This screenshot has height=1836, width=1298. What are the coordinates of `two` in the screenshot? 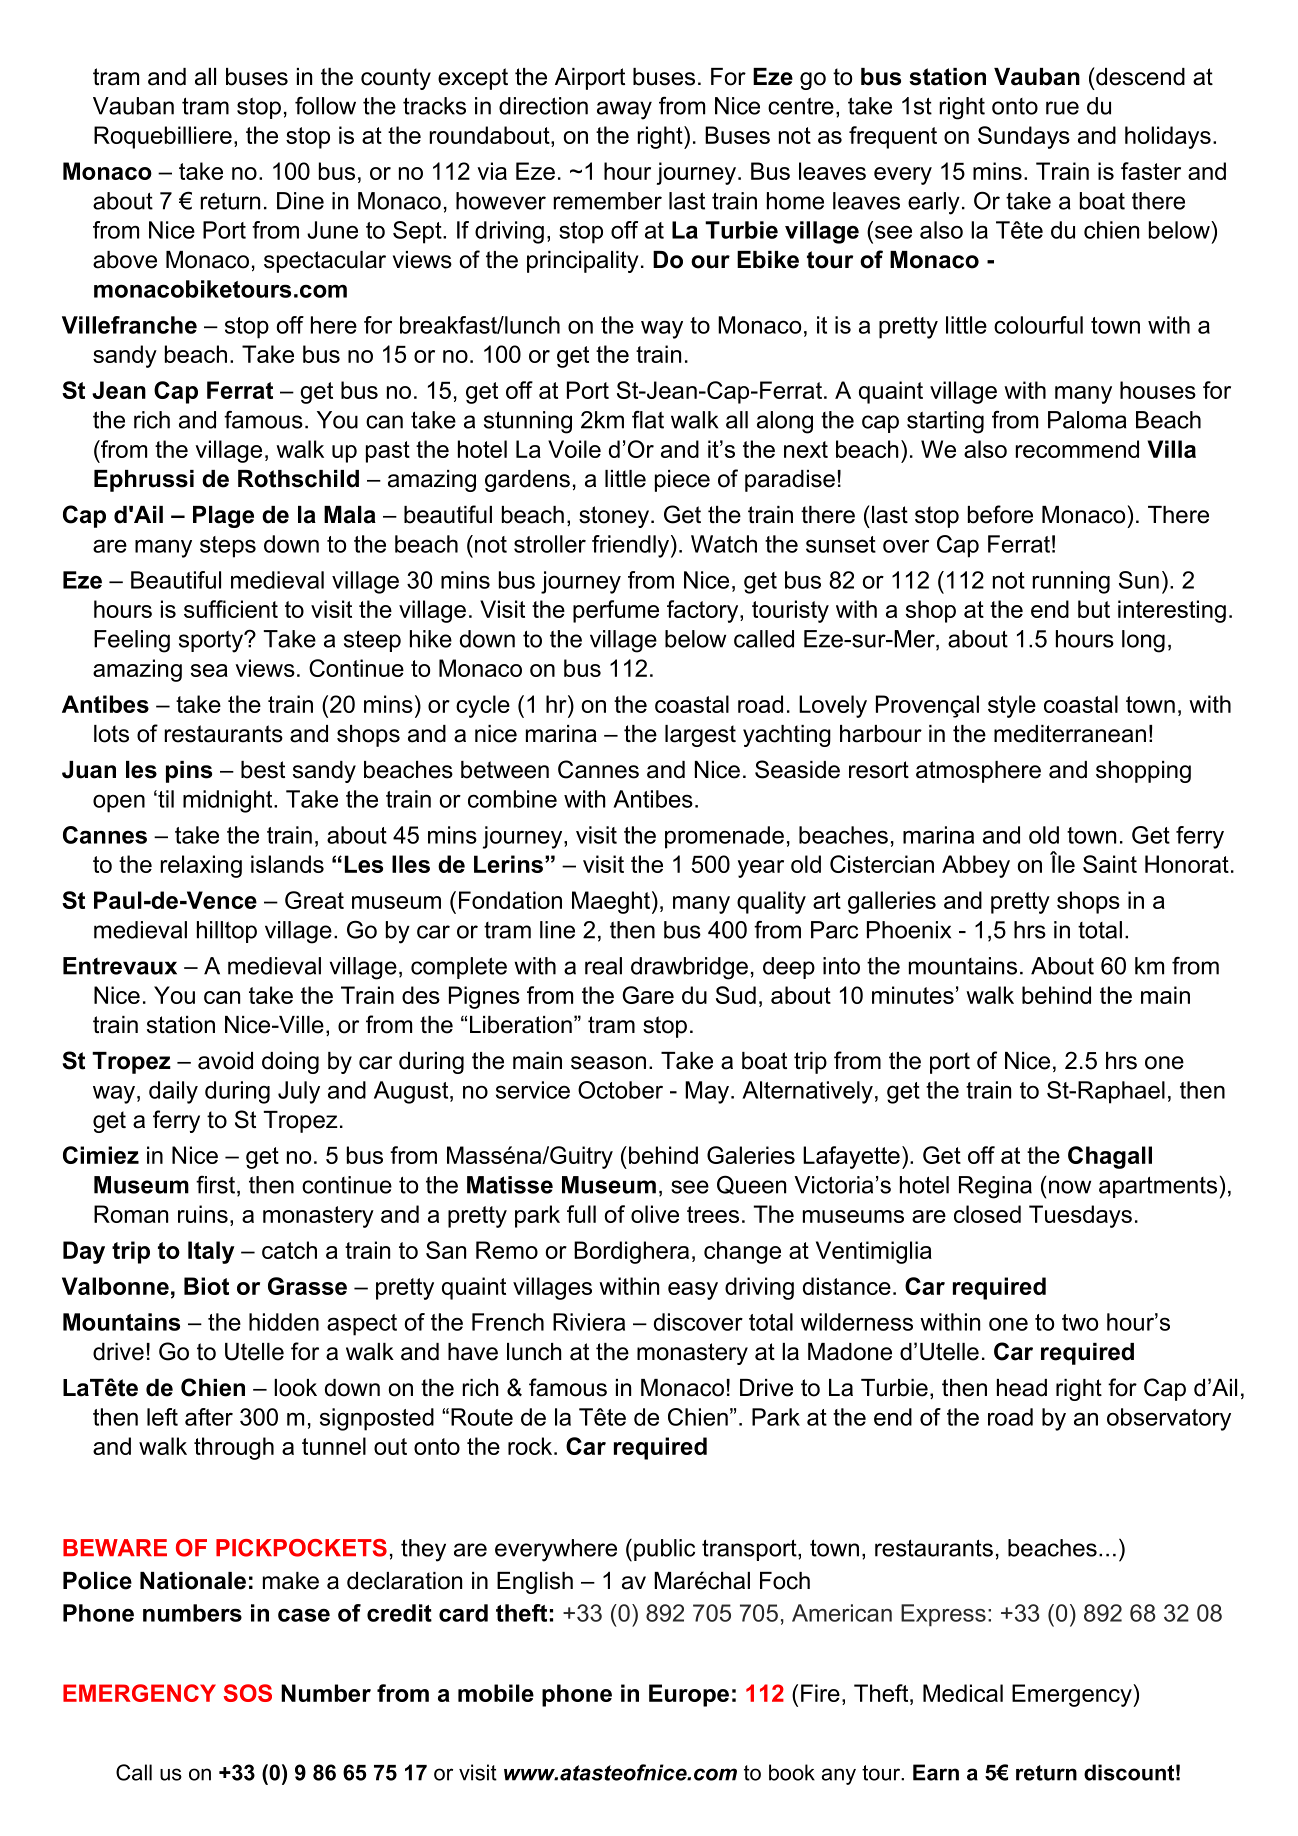 It's located at (1080, 1322).
